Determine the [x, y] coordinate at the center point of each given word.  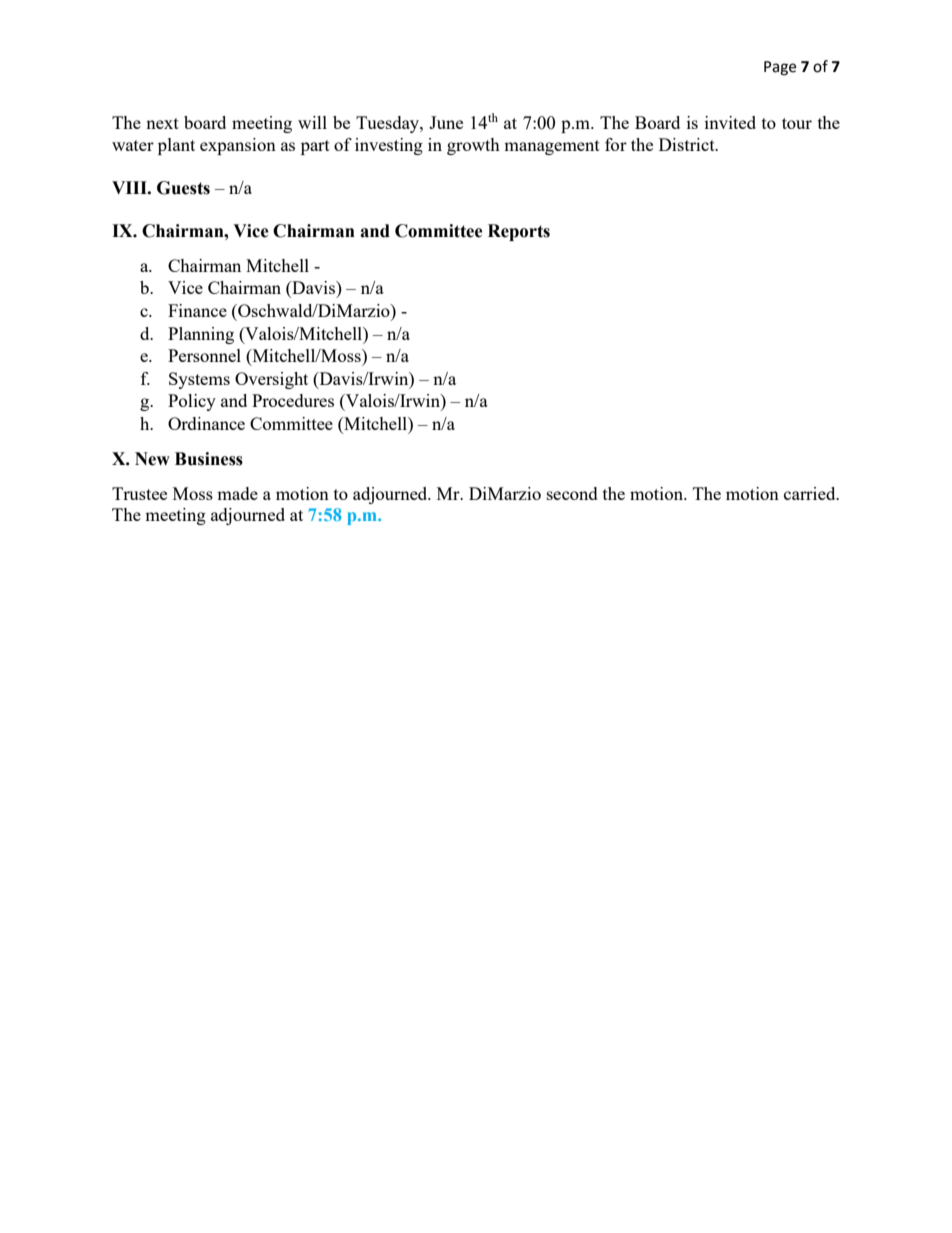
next [162, 123]
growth [473, 146]
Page [780, 68]
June [446, 122]
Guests [183, 188]
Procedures [293, 400]
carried [811, 493]
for [616, 144]
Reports [519, 232]
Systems [199, 380]
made [237, 493]
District [688, 144]
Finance [197, 310]
